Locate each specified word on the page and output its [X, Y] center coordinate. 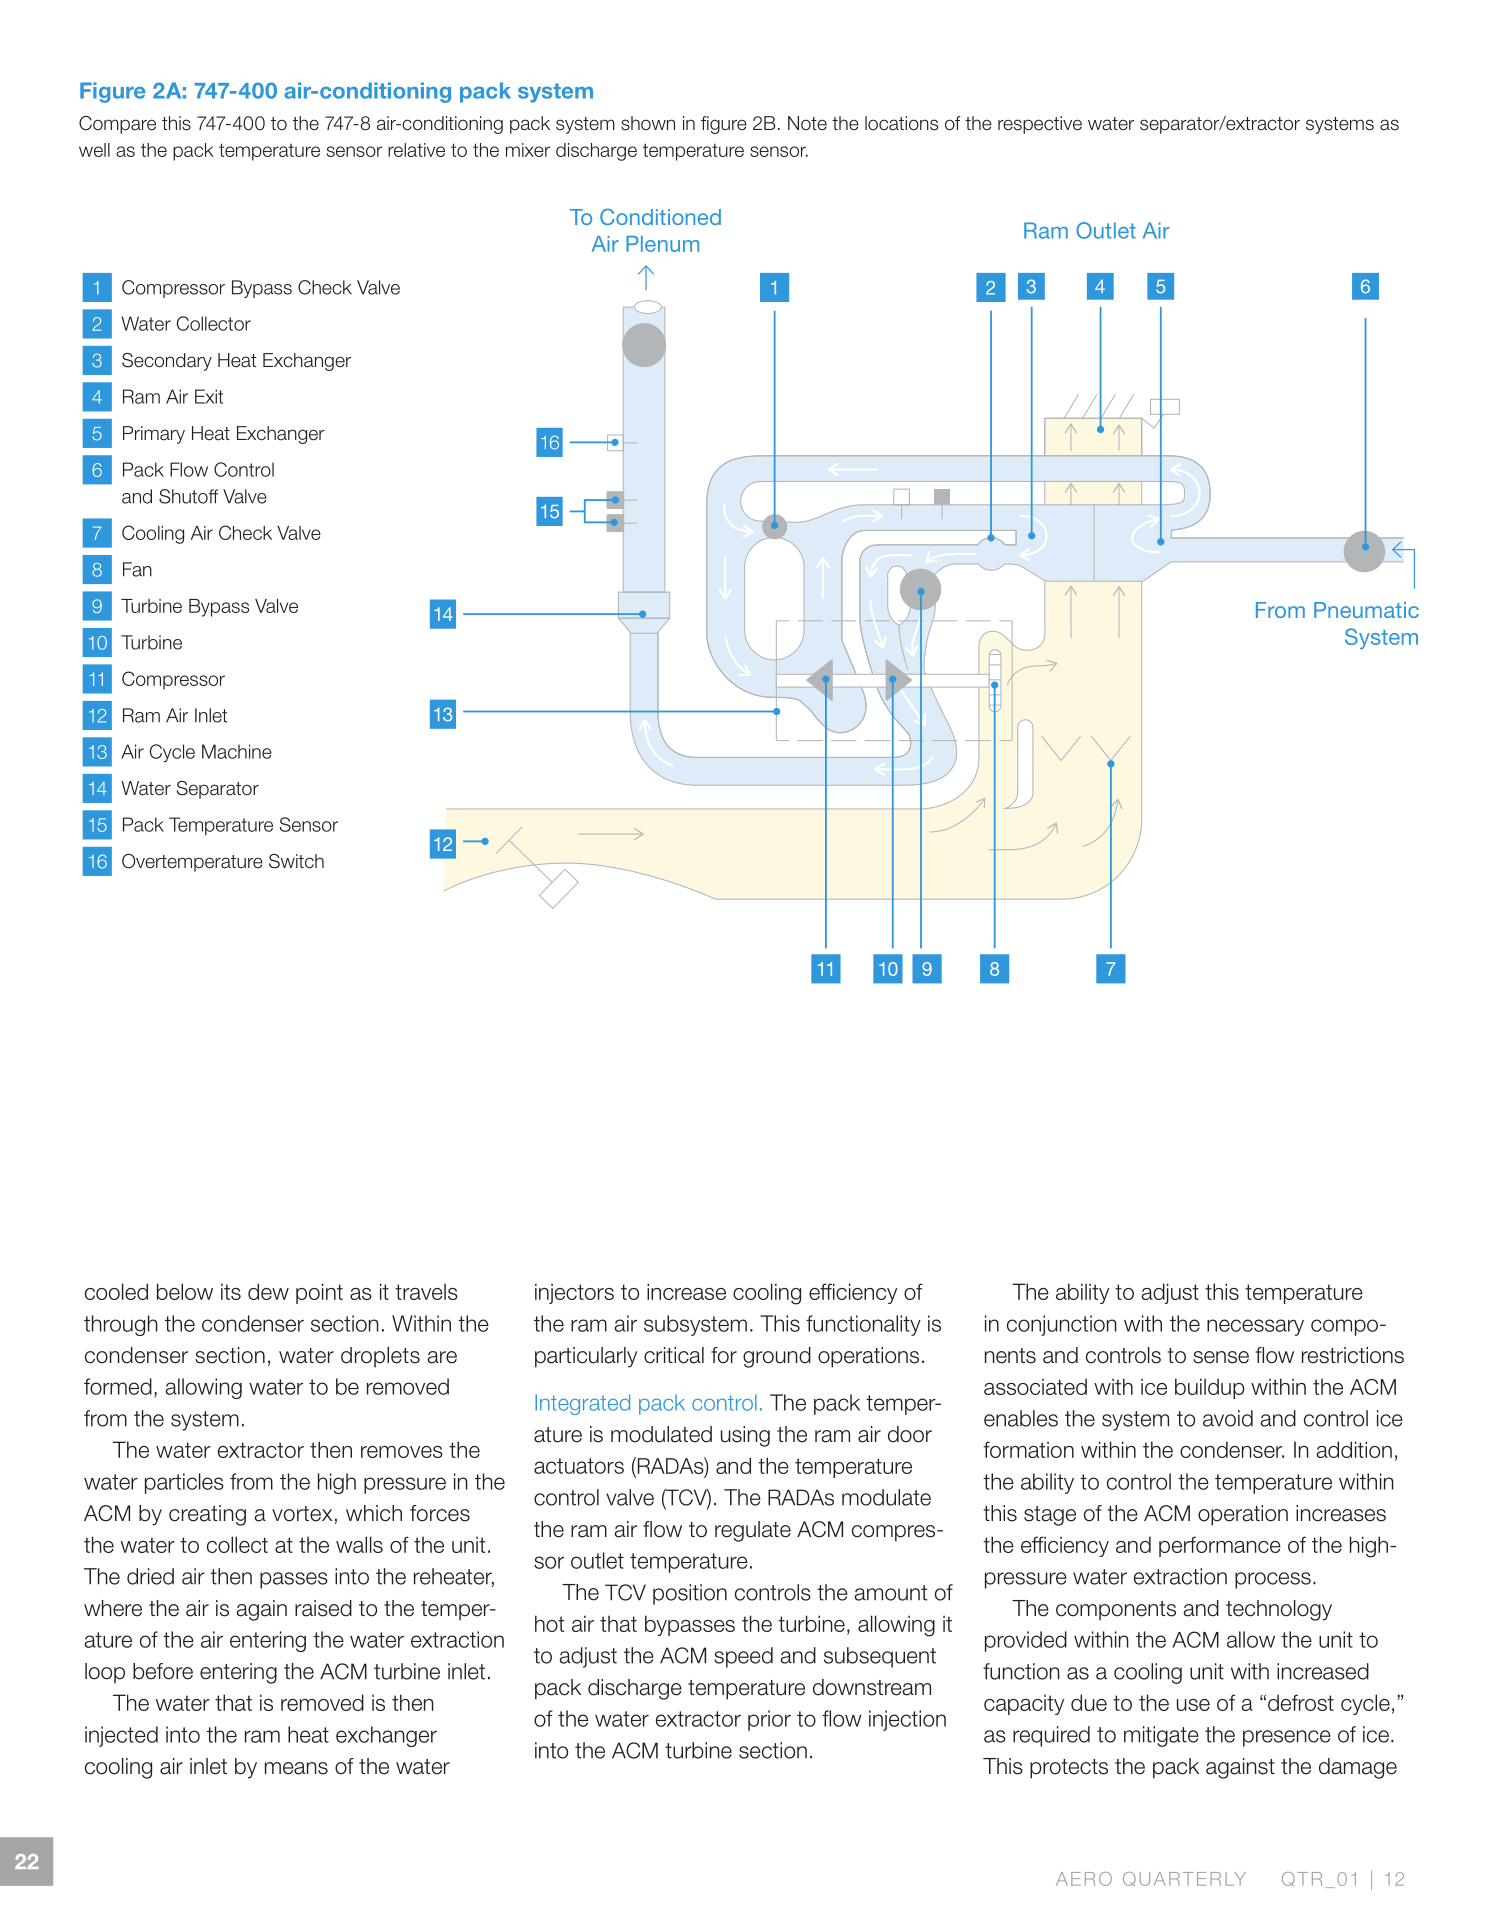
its [231, 1291]
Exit [209, 396]
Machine [237, 751]
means [296, 1768]
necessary [1255, 1327]
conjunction [1062, 1325]
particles [184, 1483]
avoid [1228, 1418]
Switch [296, 861]
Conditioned [660, 217]
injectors [574, 1293]
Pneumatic [1366, 610]
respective [1040, 125]
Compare [117, 125]
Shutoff [188, 496]
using [745, 1436]
